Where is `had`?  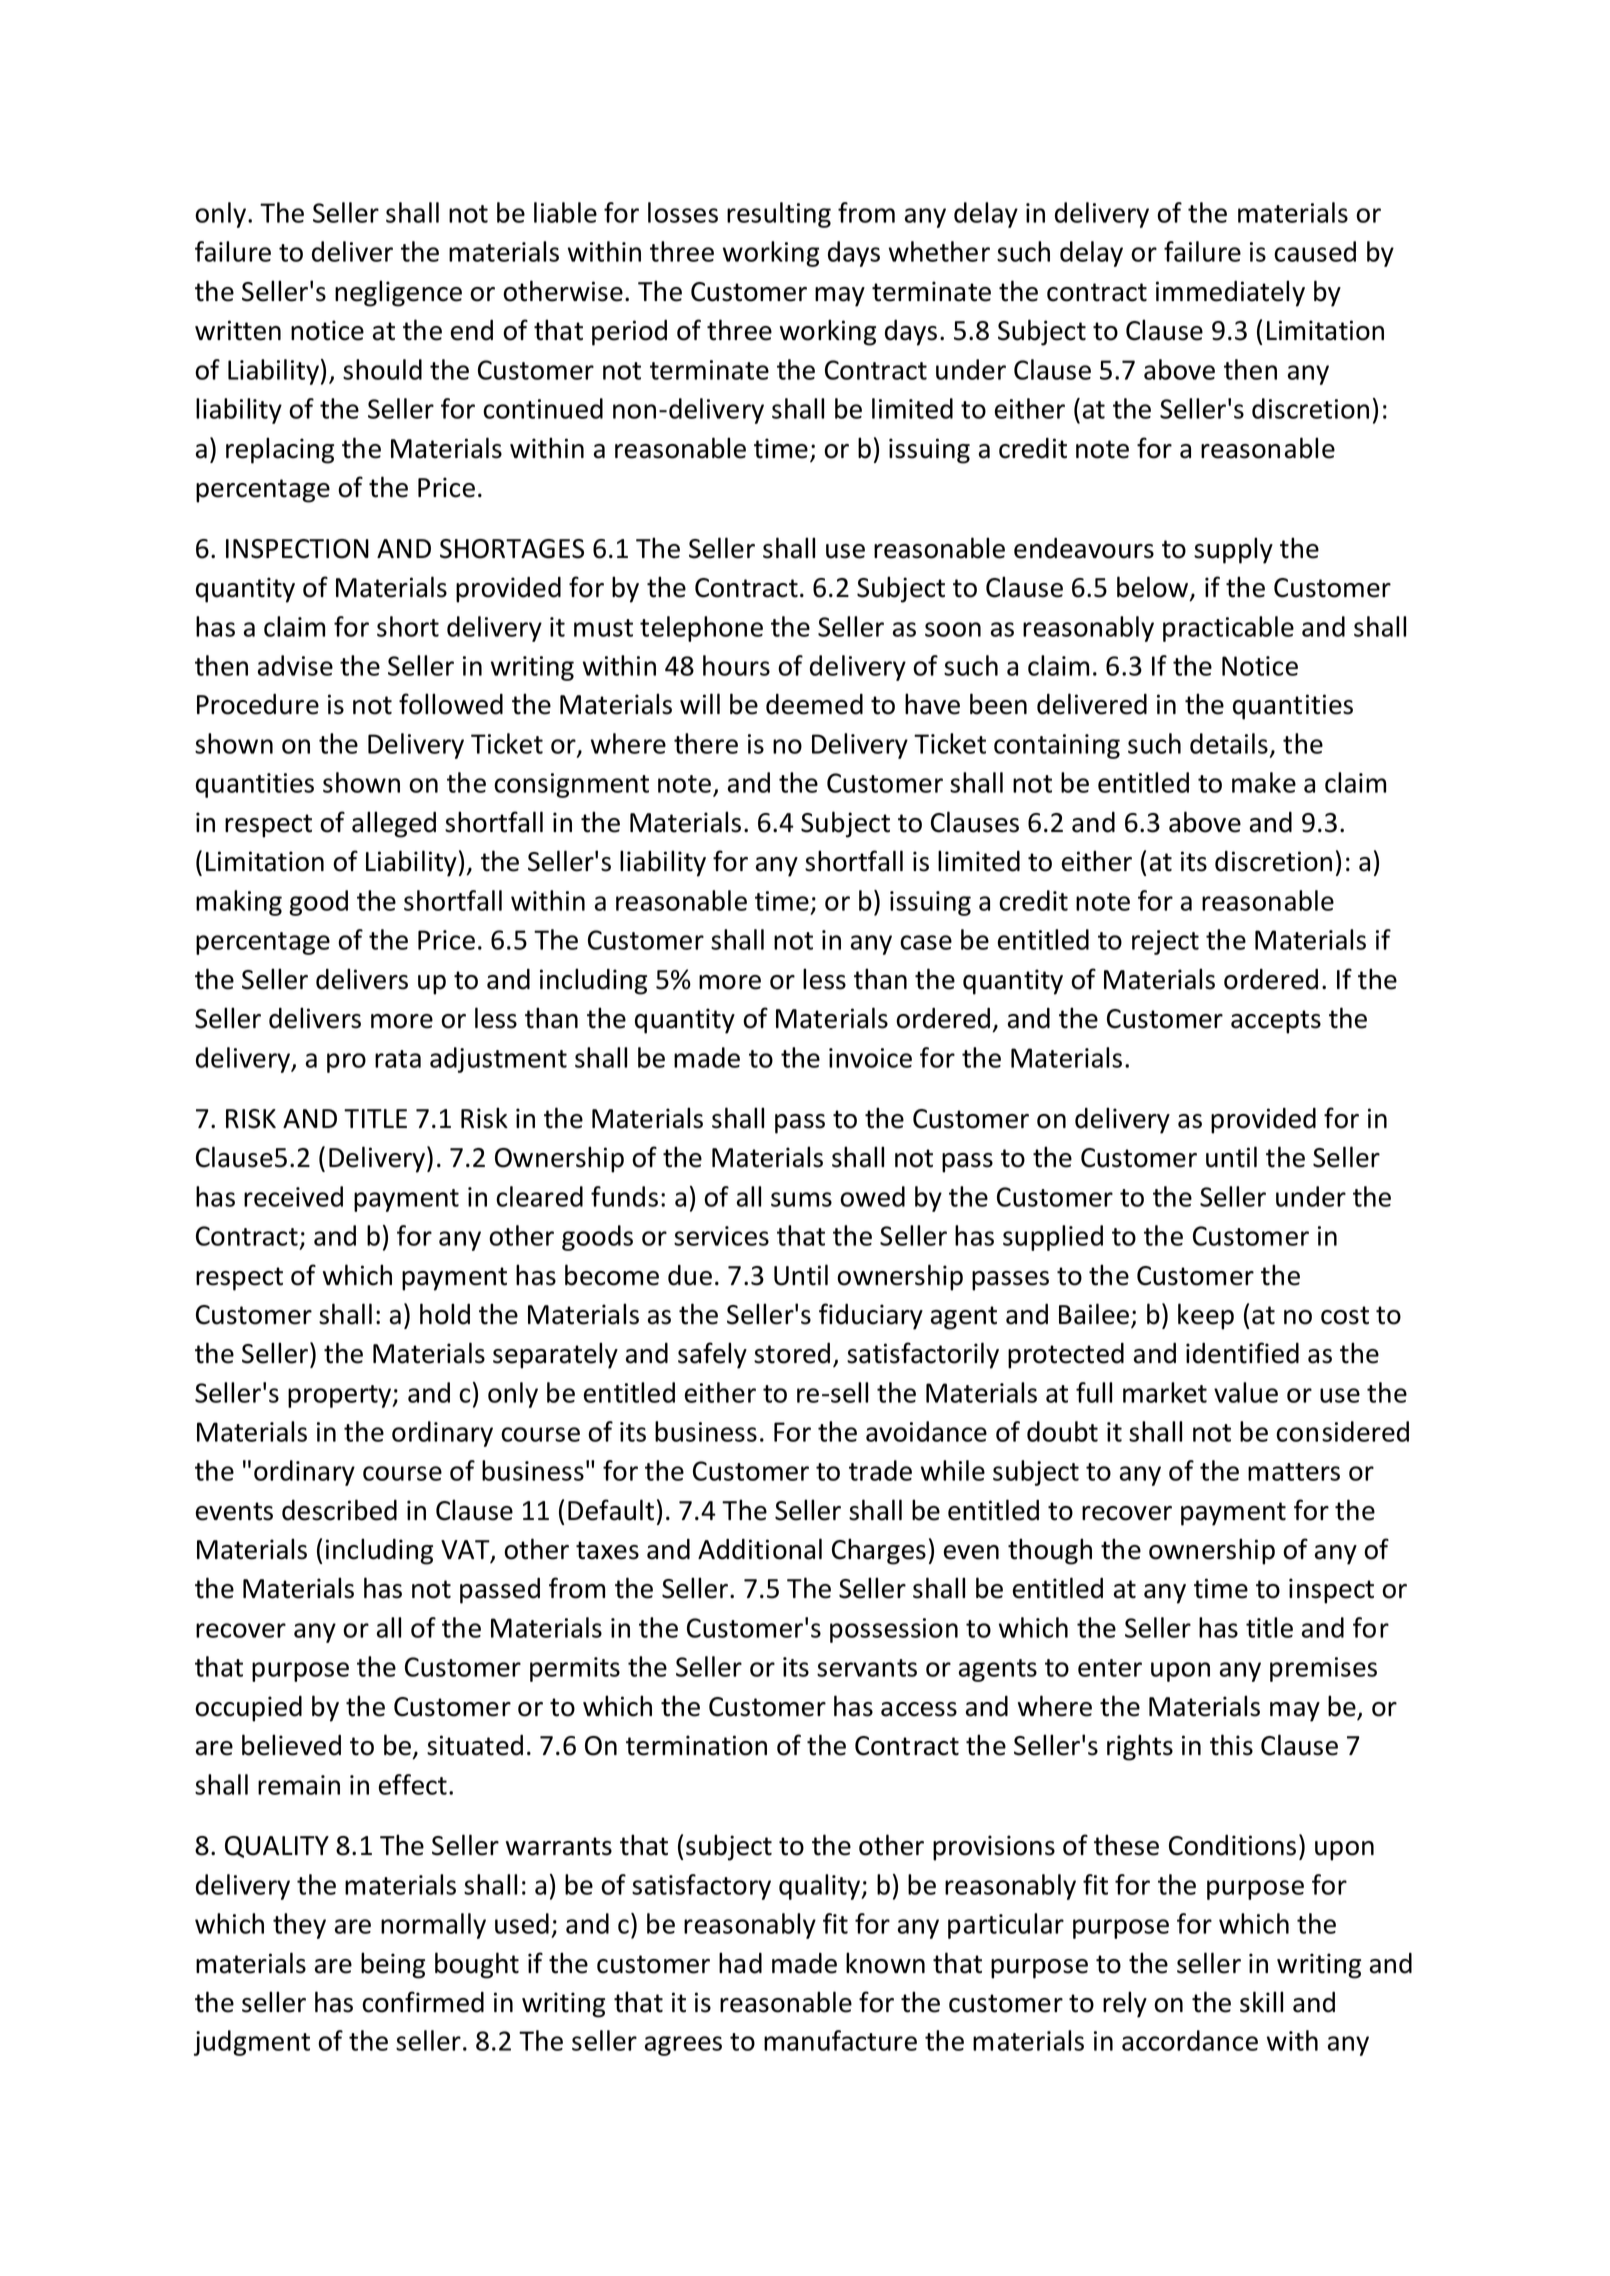 had is located at coordinates (740, 1963).
